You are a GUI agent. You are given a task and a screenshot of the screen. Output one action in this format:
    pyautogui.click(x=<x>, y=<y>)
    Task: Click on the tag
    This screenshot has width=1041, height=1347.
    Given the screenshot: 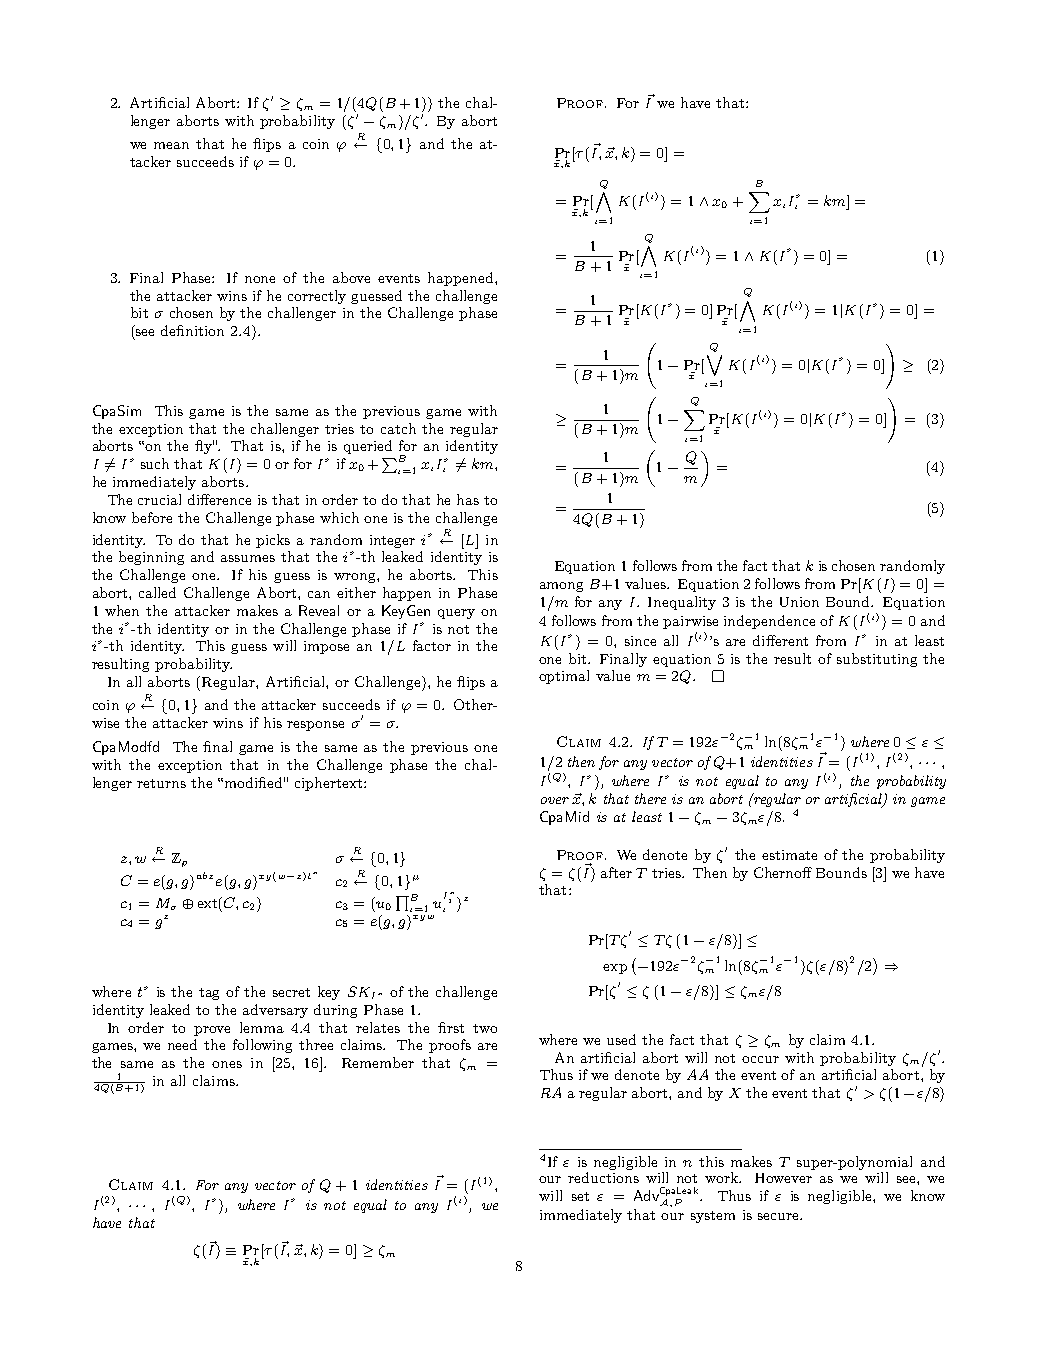 What is the action you would take?
    pyautogui.click(x=209, y=994)
